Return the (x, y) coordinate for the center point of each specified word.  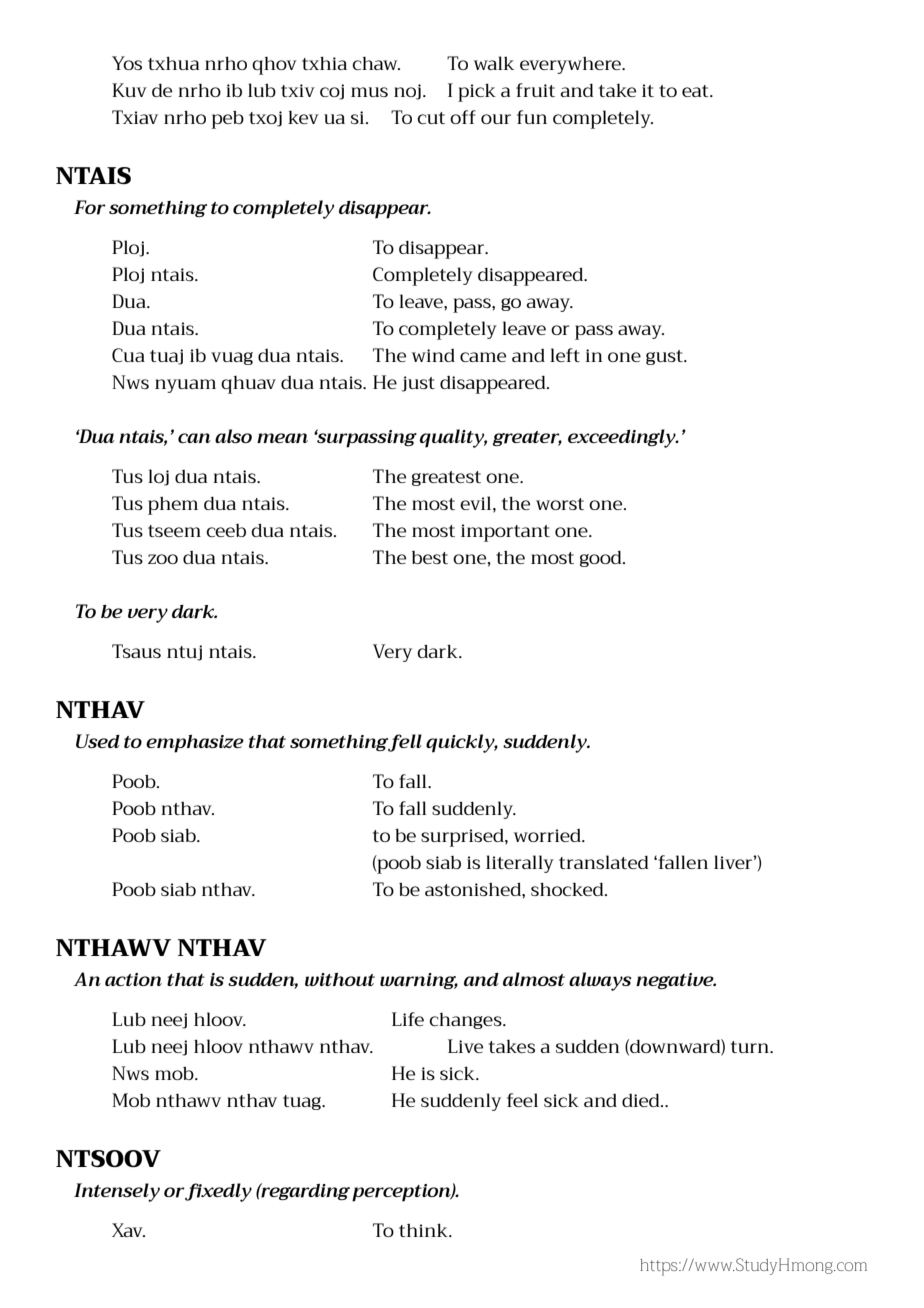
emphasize (195, 744)
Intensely (117, 1192)
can (194, 438)
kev (303, 117)
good (602, 558)
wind (433, 355)
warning (419, 981)
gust (665, 357)
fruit (535, 90)
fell (405, 743)
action (133, 979)
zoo (163, 559)
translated (603, 862)
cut (431, 118)
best (430, 557)
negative (676, 981)
